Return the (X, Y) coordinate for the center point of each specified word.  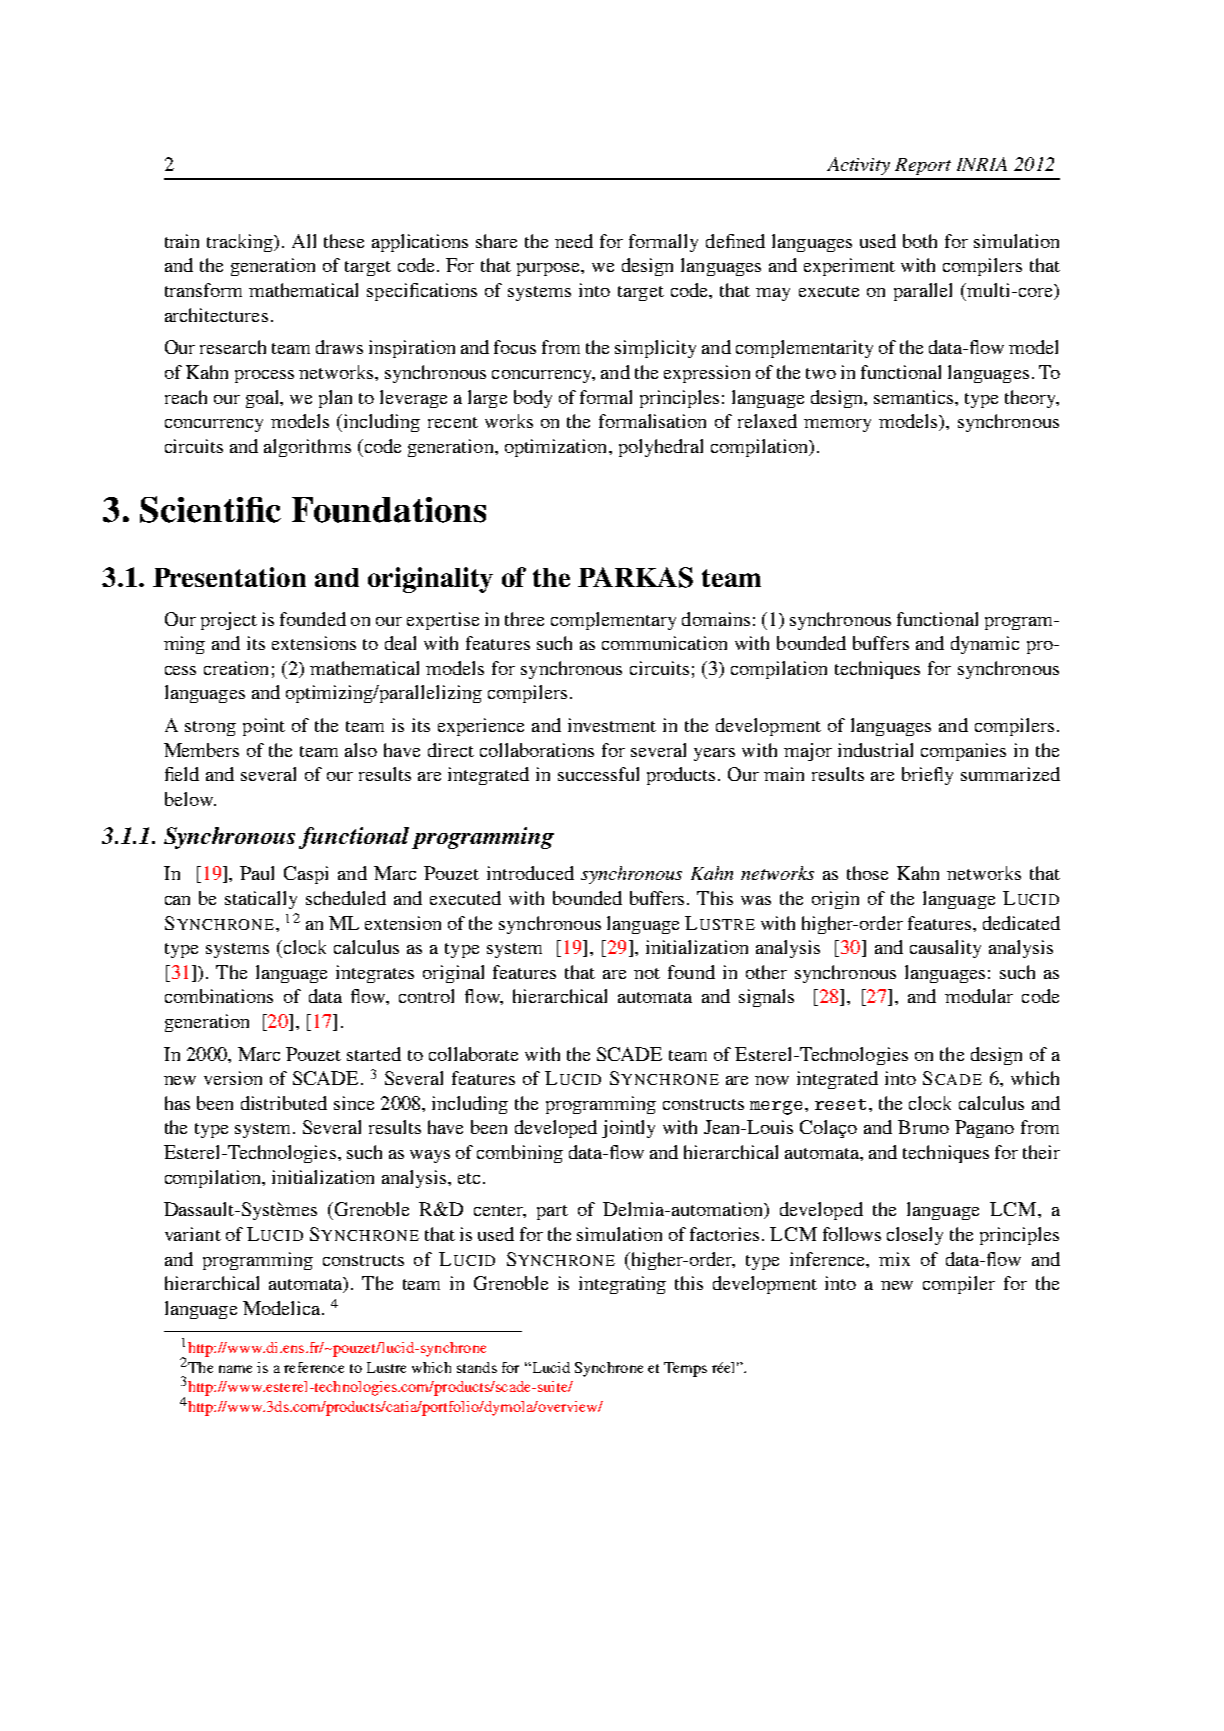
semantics (915, 397)
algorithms (307, 448)
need (574, 241)
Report (923, 166)
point (264, 727)
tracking (241, 243)
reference (314, 1367)
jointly (628, 1129)
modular (979, 996)
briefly (927, 776)
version (233, 1078)
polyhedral (661, 448)
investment (612, 725)
